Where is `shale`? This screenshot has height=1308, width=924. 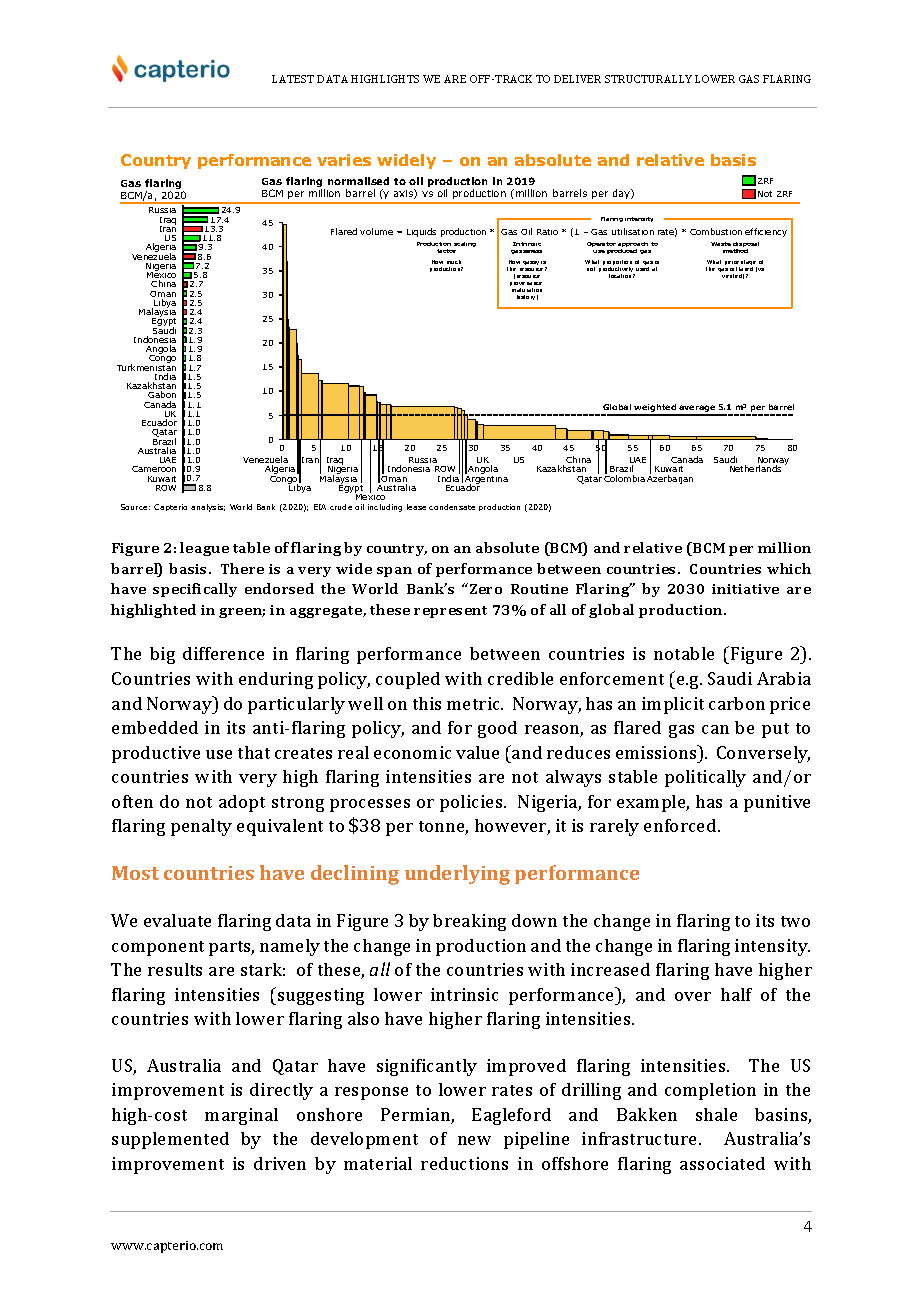
shale is located at coordinates (716, 1114).
